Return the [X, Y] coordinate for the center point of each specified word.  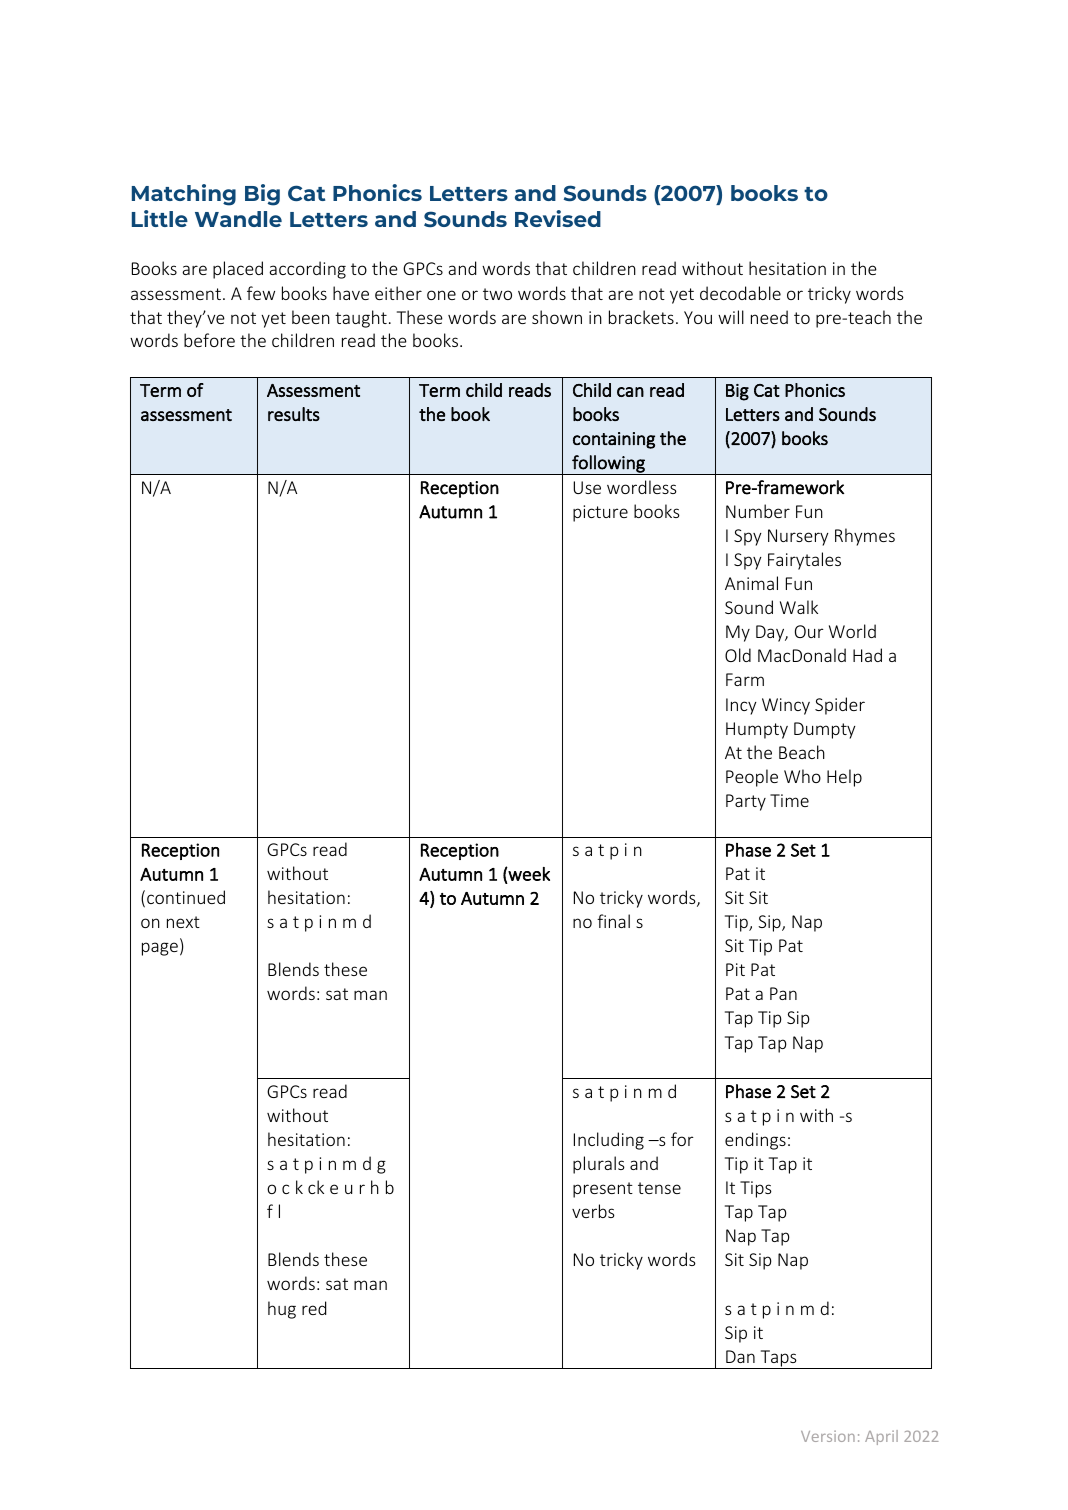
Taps [778, 1359]
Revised [558, 218]
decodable [740, 293]
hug [282, 1310]
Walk [799, 607]
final [613, 921]
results [294, 414]
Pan [783, 993]
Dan [740, 1356]
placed [238, 270]
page [160, 949]
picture [600, 513]
